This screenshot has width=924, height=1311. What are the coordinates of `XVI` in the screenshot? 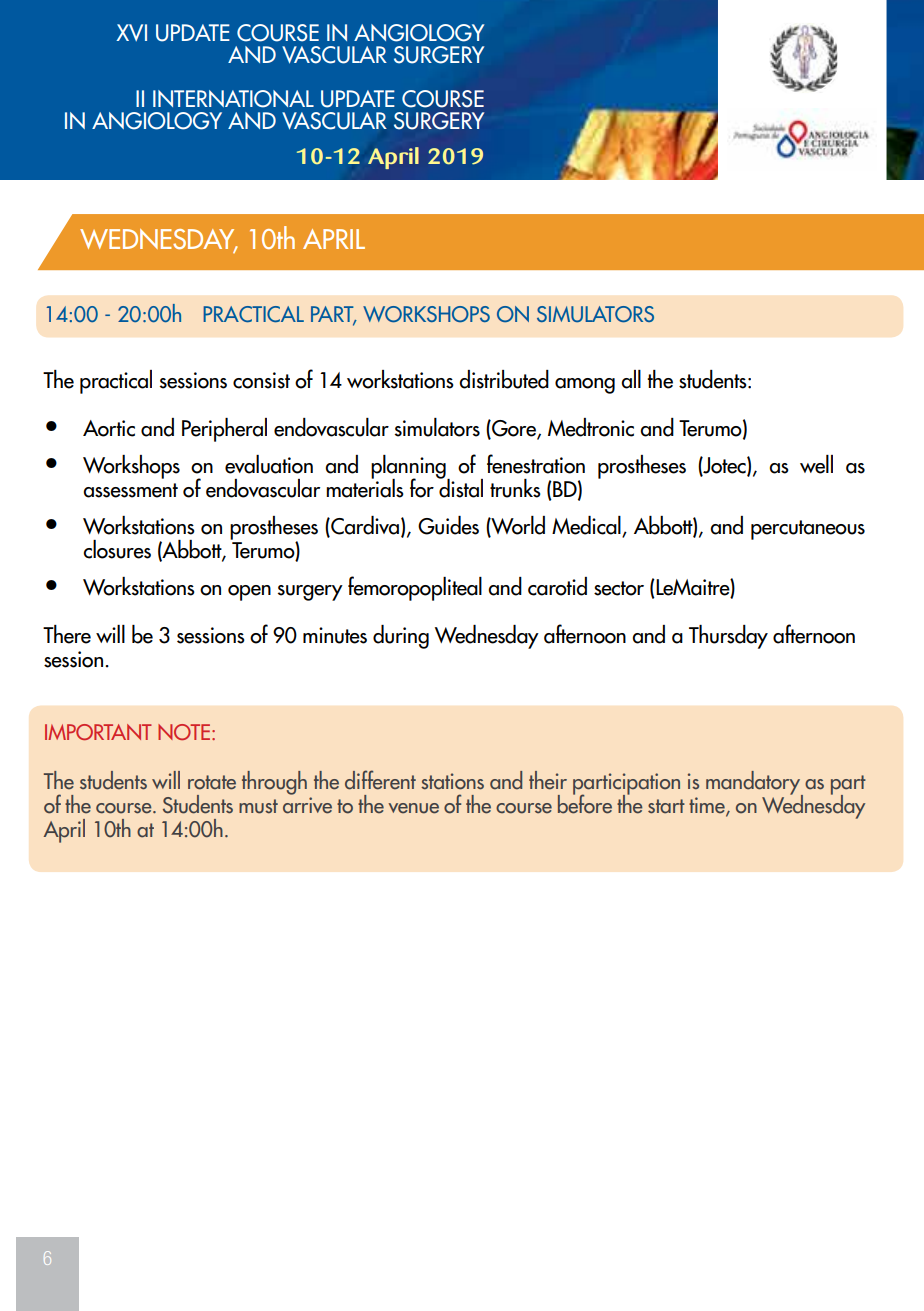 It's located at (131, 32).
